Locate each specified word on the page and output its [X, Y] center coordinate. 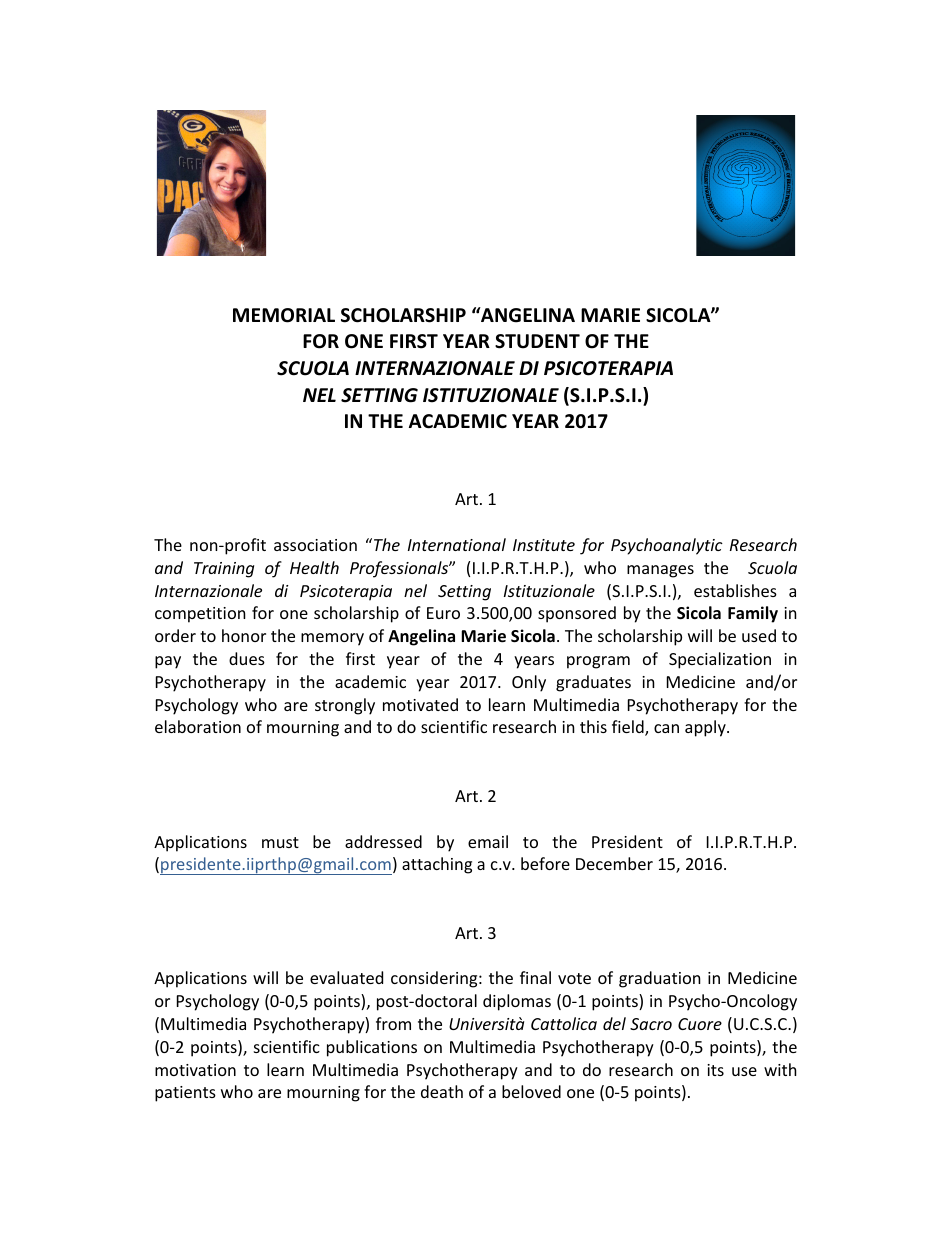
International [457, 544]
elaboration [198, 726]
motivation [195, 1070]
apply [706, 728]
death [442, 1091]
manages [660, 571]
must [280, 842]
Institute [544, 545]
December [614, 863]
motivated [420, 704]
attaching [437, 865]
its [715, 1070]
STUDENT [537, 341]
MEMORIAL [284, 315]
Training [224, 570]
